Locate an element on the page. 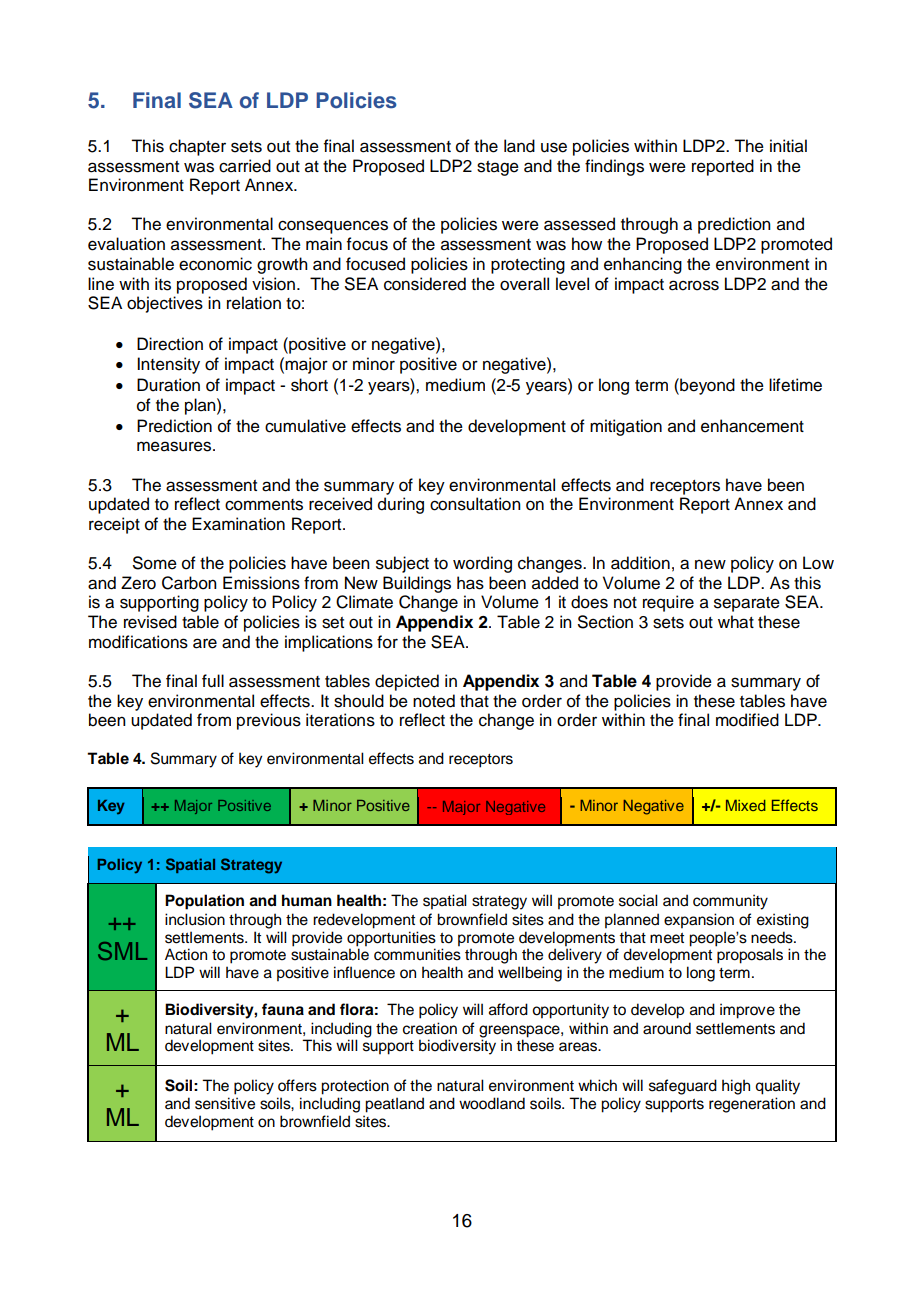 This image has width=924, height=1308. sensitive is located at coordinates (225, 1103).
